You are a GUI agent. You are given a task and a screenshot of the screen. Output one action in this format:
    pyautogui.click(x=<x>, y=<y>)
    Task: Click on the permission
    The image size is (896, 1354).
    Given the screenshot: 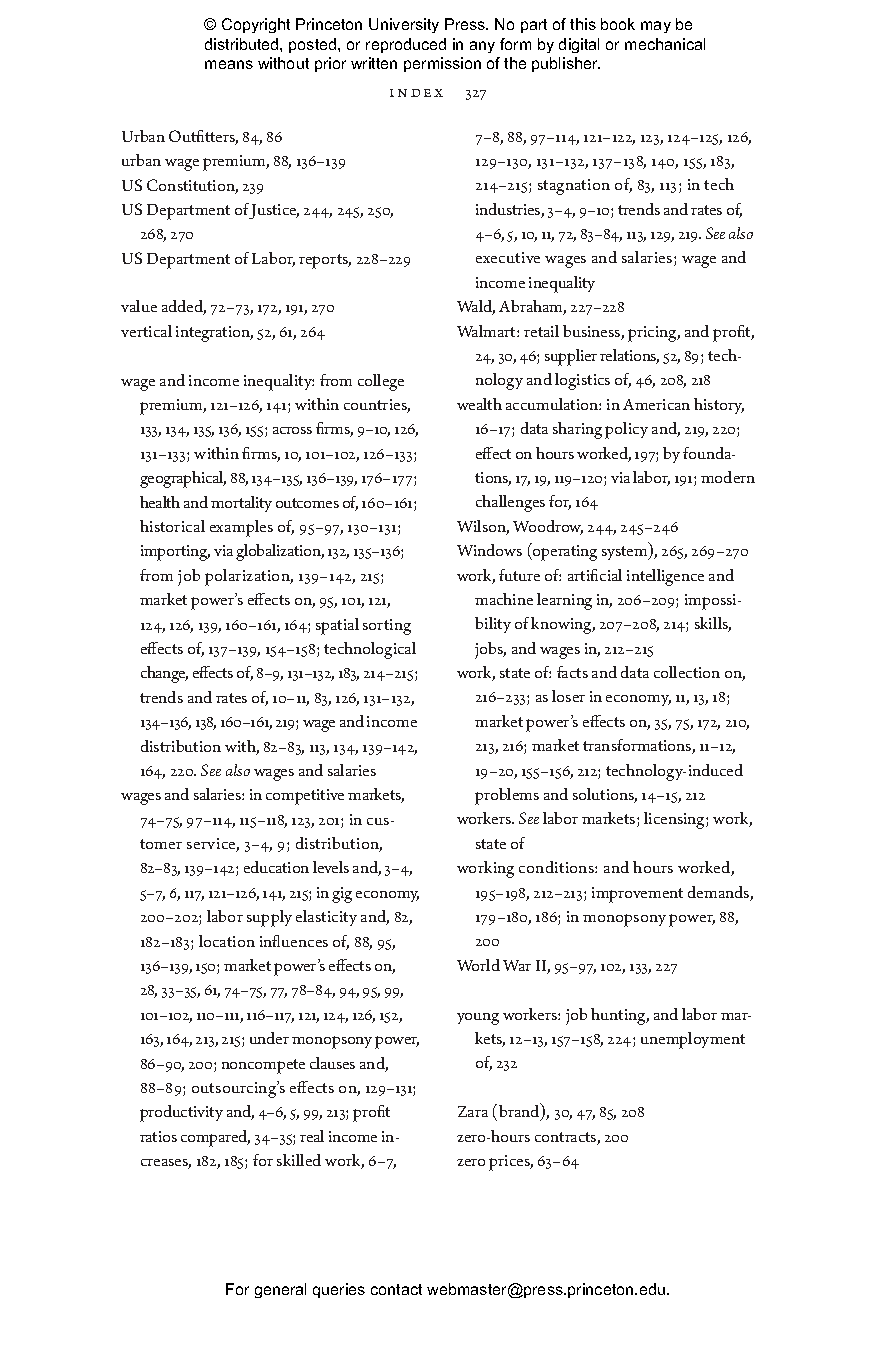 What is the action you would take?
    pyautogui.click(x=442, y=64)
